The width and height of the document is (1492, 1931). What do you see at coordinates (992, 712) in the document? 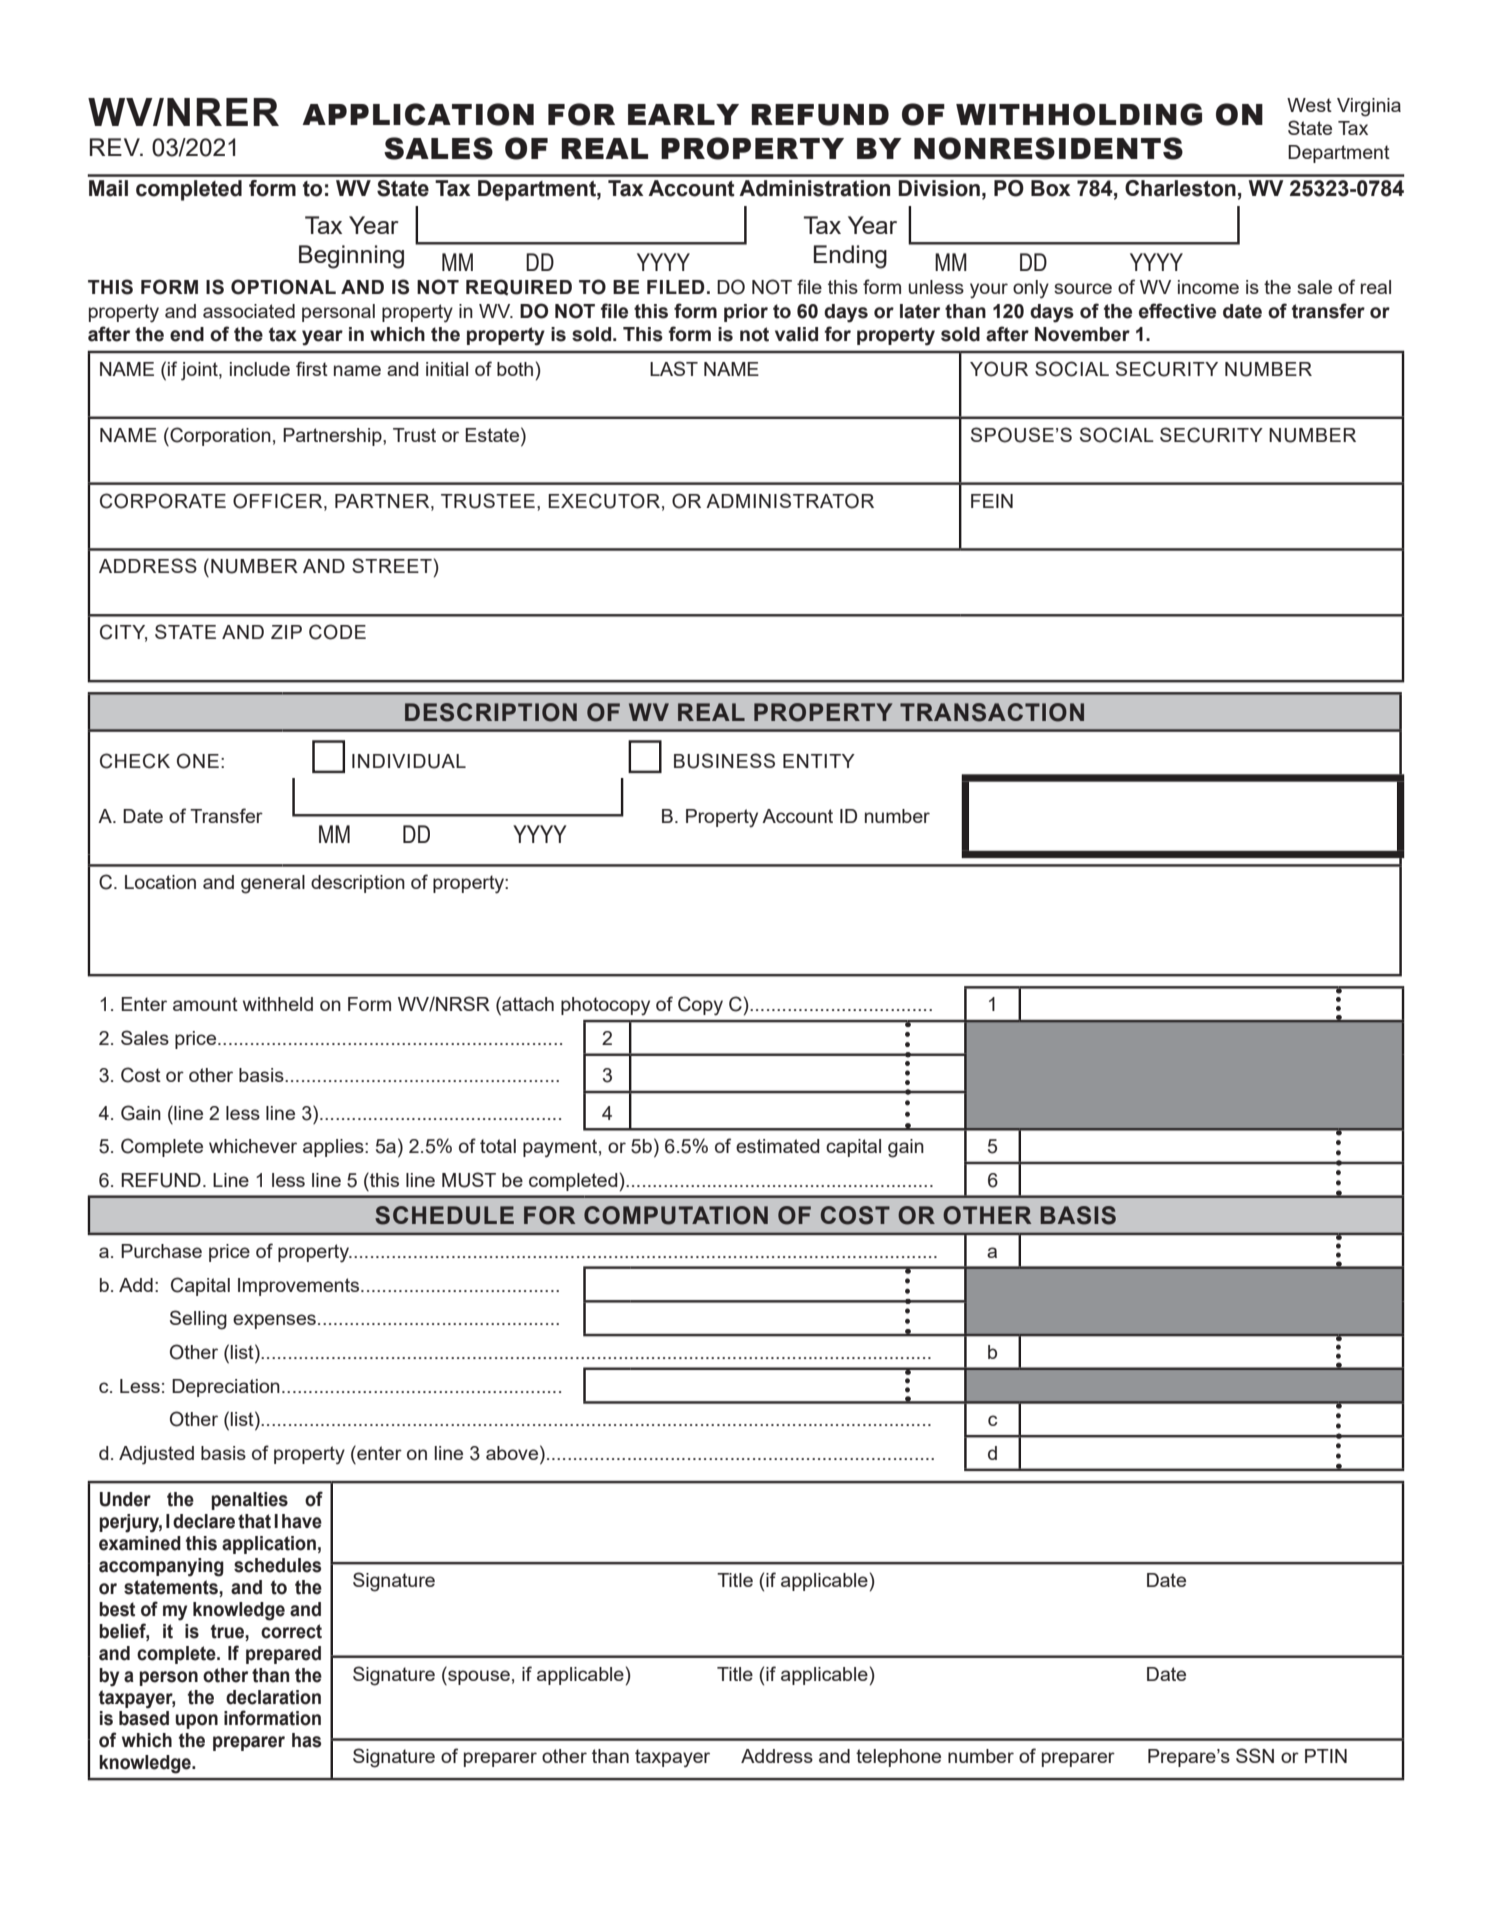
I see `TRANSACTION` at bounding box center [992, 712].
